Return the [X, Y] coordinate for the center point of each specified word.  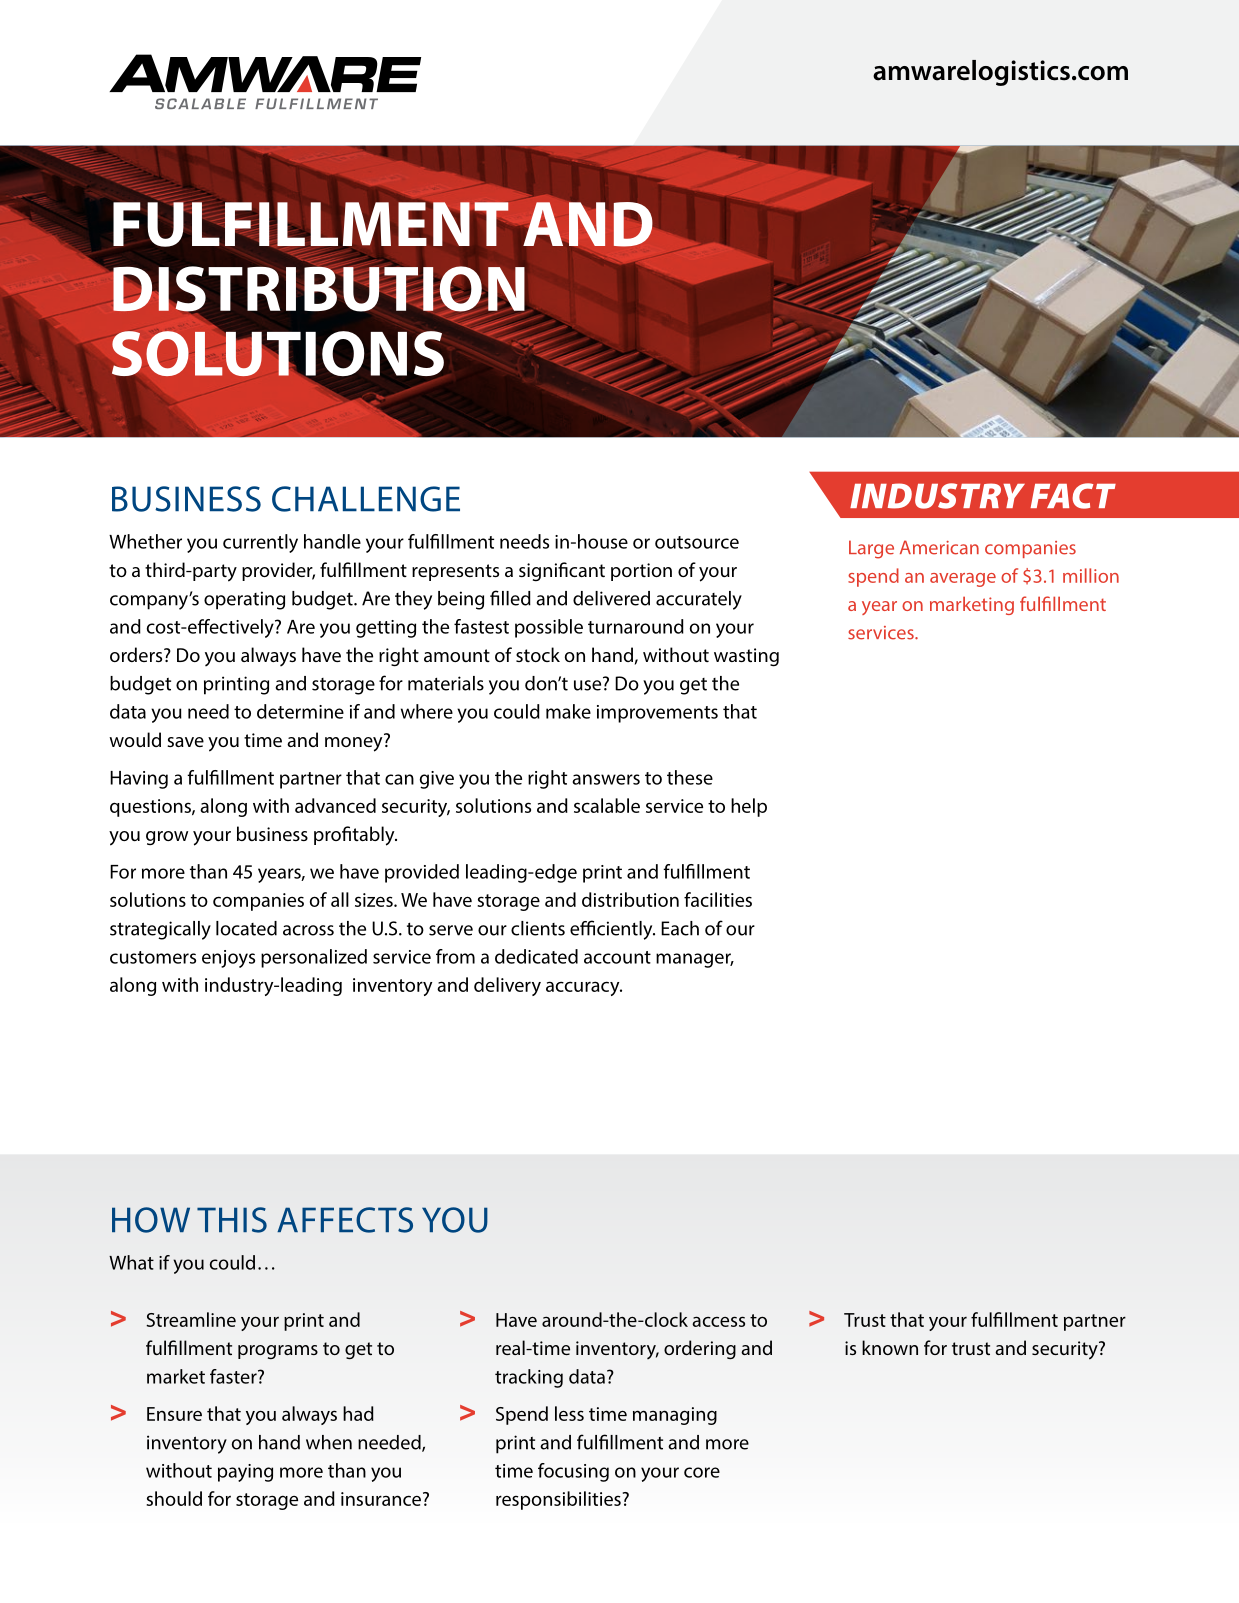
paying [245, 1473]
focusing [573, 1472]
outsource [697, 542]
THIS [232, 1220]
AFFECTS [345, 1220]
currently [260, 543]
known [890, 1347]
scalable [607, 805]
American [939, 547]
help [749, 807]
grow [167, 838]
